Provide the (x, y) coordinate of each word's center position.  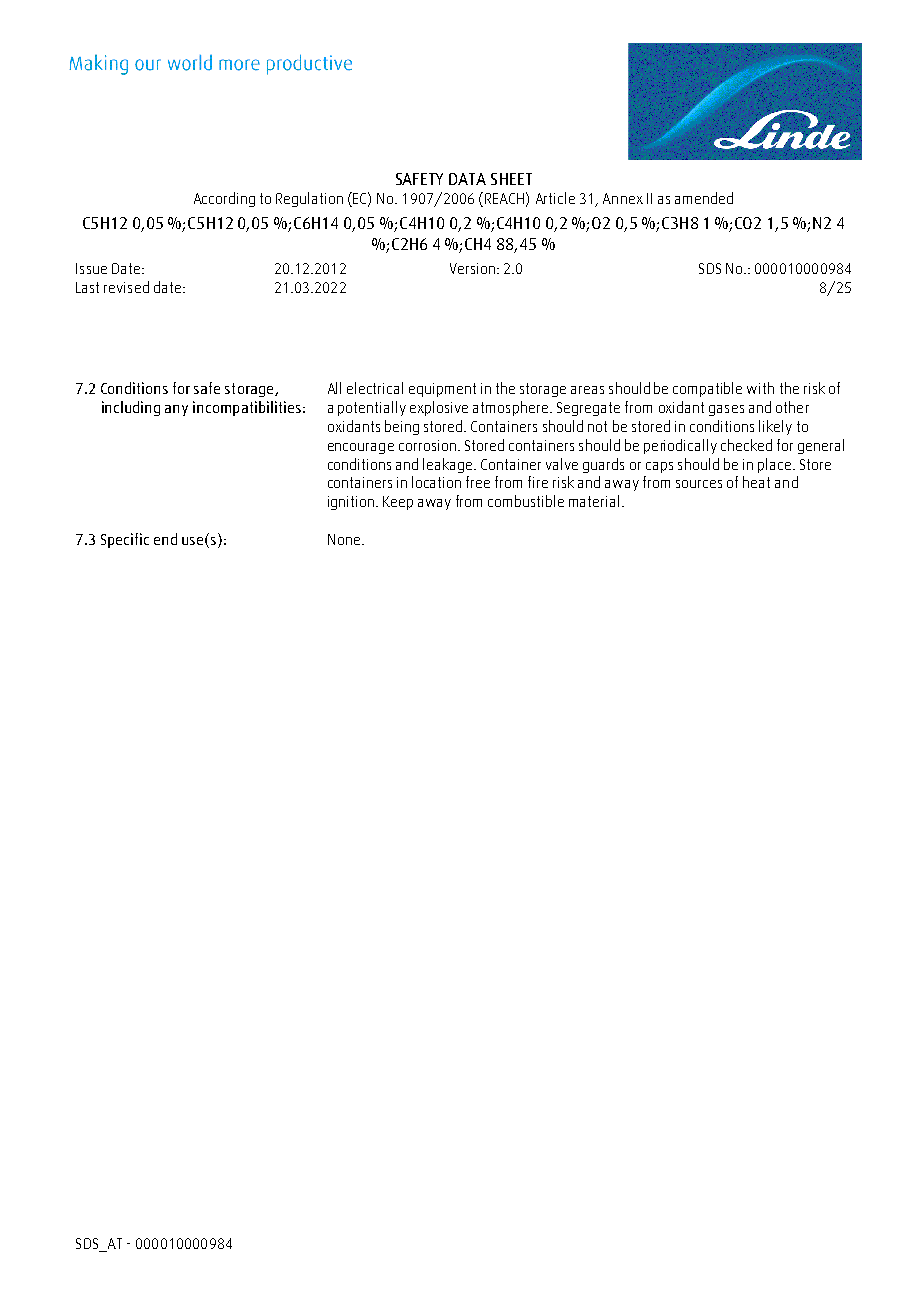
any (176, 410)
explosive (439, 408)
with (760, 388)
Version (472, 268)
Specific (125, 540)
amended (704, 198)
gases (726, 410)
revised (126, 287)
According (224, 199)
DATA (467, 179)
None (344, 539)
